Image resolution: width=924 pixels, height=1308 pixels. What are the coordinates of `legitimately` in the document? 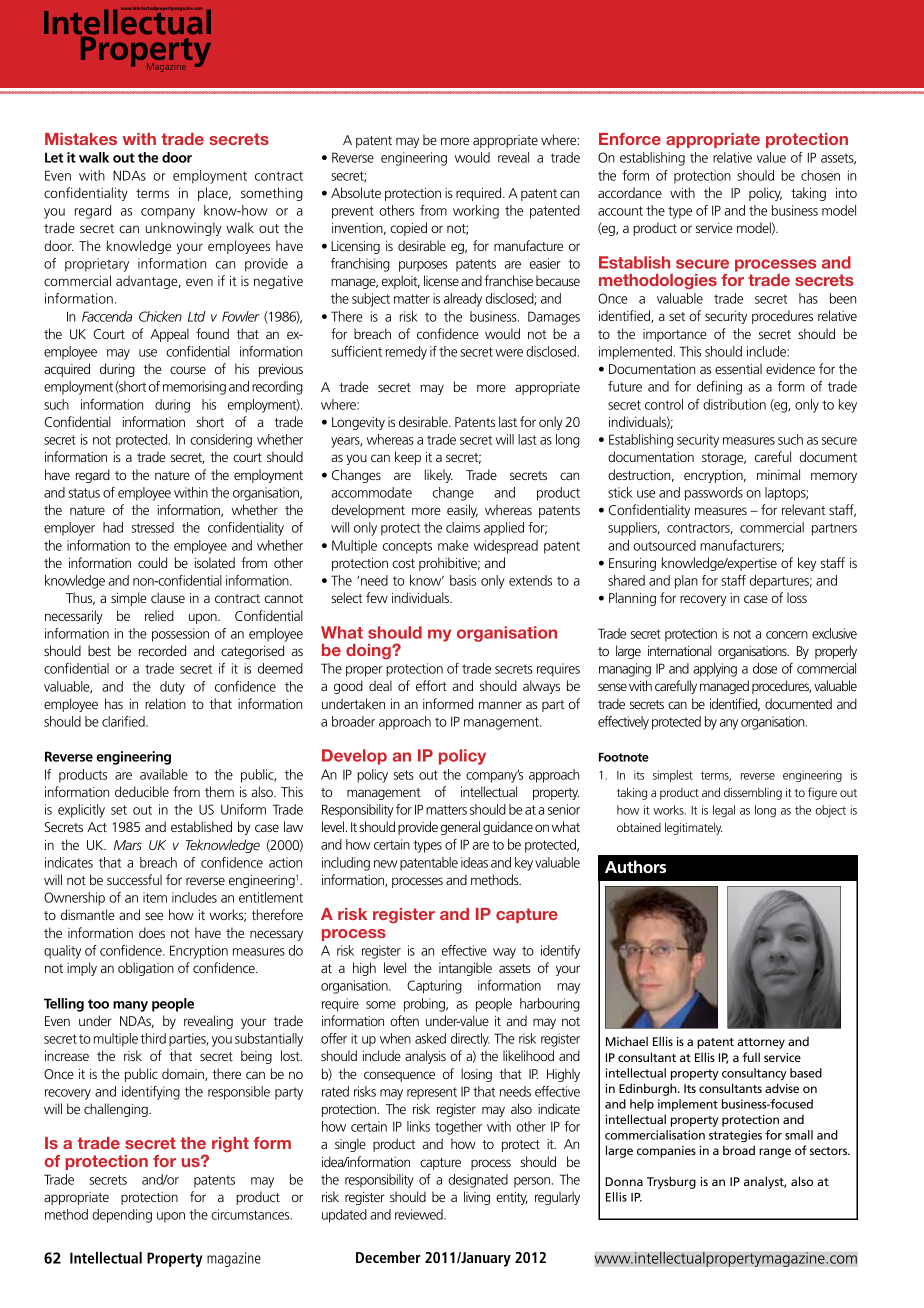 It's located at (693, 828).
